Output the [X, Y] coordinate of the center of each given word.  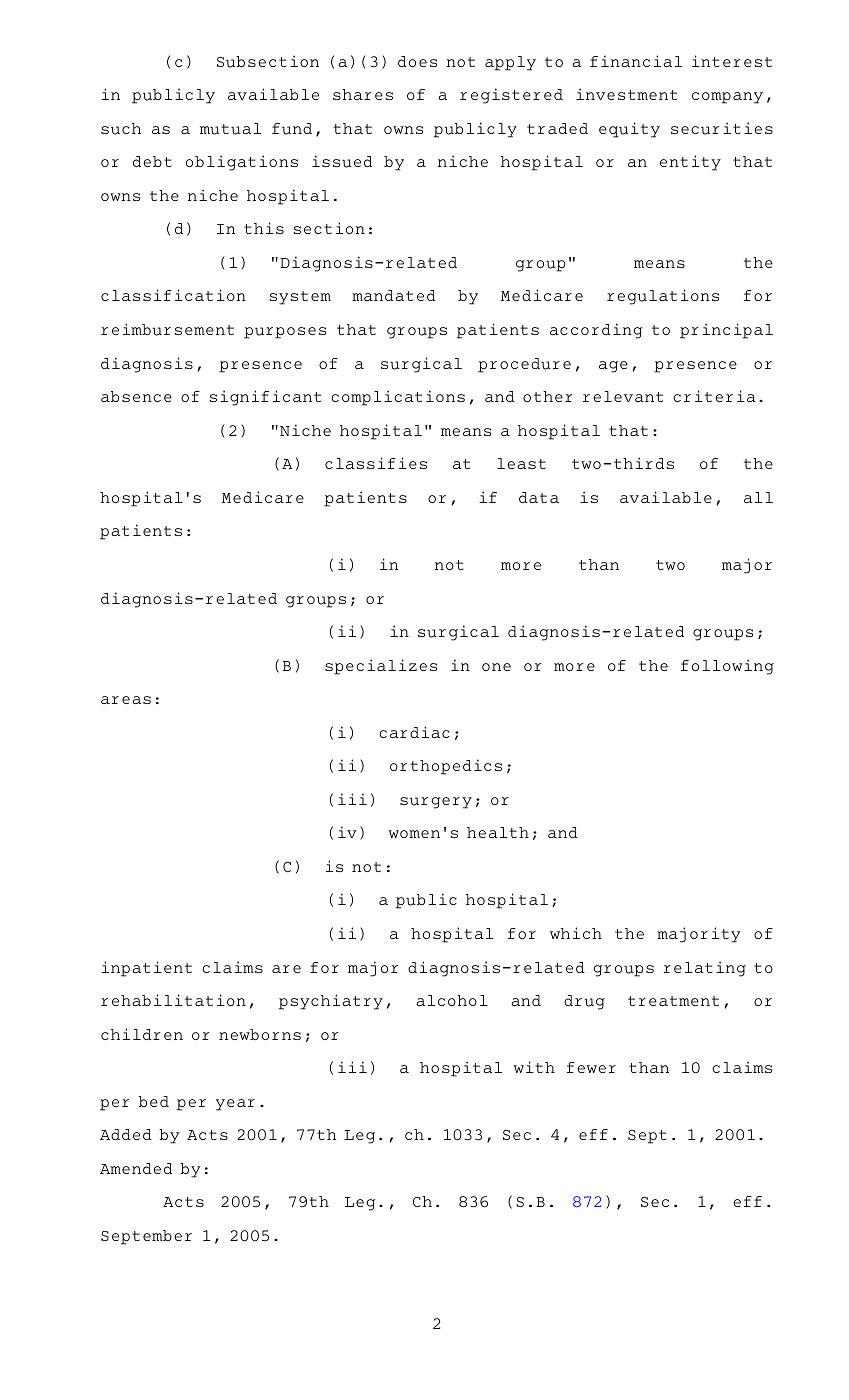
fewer [591, 1067]
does [417, 61]
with [534, 1067]
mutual [230, 129]
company [727, 98]
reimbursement [167, 329]
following [727, 667]
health [498, 832]
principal [726, 331]
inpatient [147, 969]
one [496, 667]
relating [705, 969]
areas [126, 700]
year [235, 1105]
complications [398, 398]
